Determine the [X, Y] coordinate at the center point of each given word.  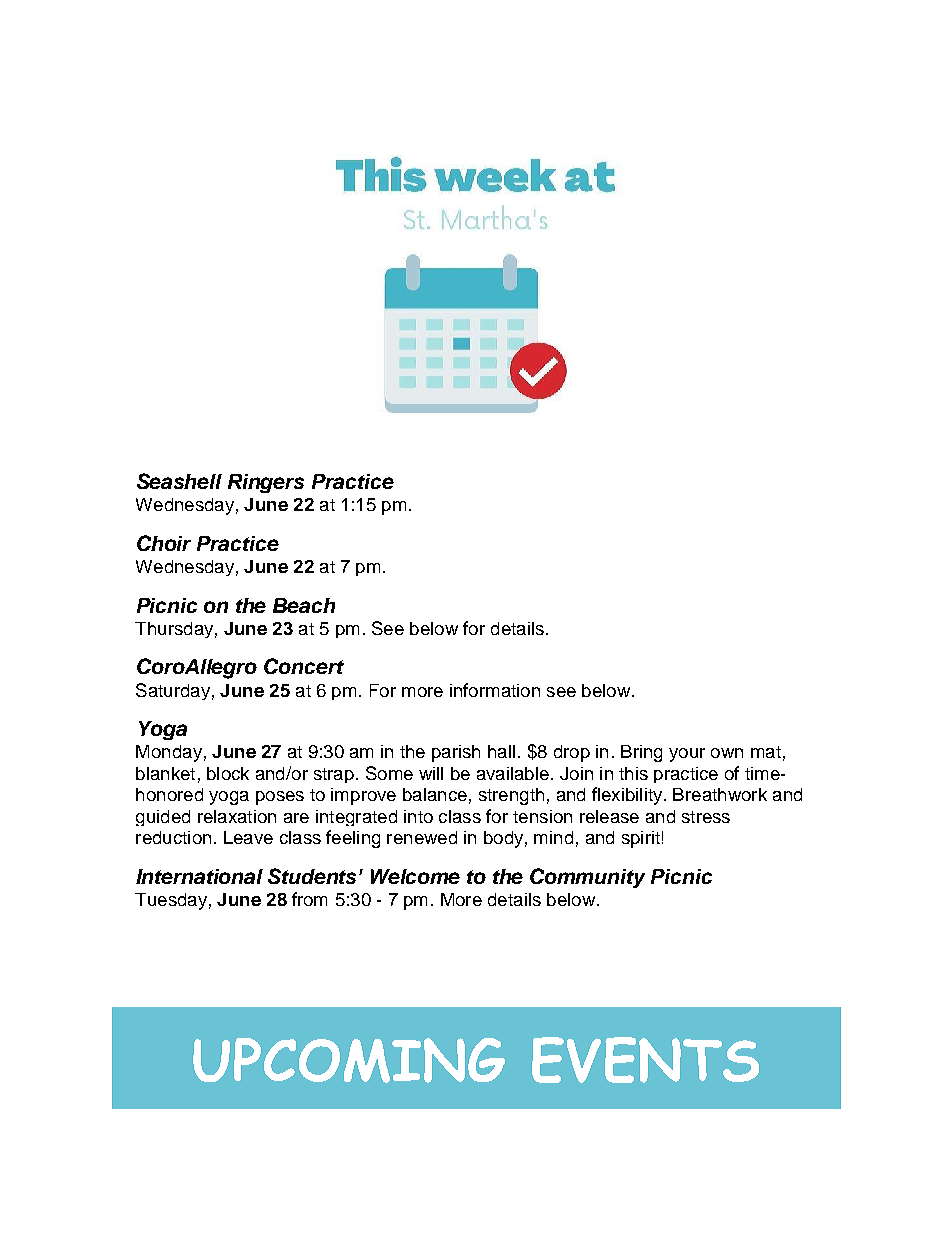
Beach [304, 605]
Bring [641, 753]
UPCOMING [349, 1060]
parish [456, 753]
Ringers [266, 483]
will [431, 773]
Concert [304, 666]
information [495, 690]
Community [587, 878]
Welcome [415, 876]
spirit [641, 839]
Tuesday [171, 901]
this [633, 773]
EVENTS [645, 1060]
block [228, 773]
